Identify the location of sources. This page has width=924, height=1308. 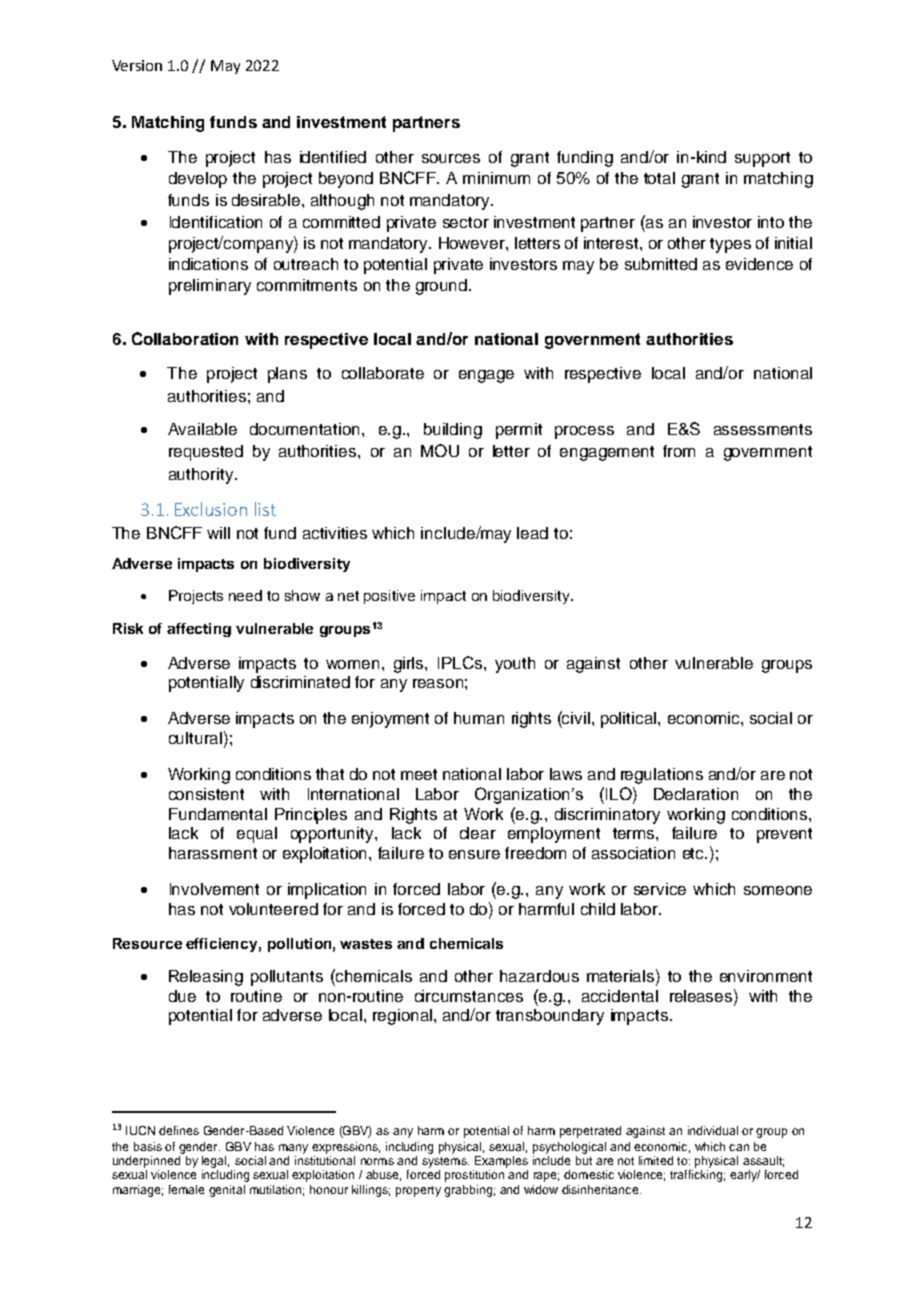
(451, 158).
